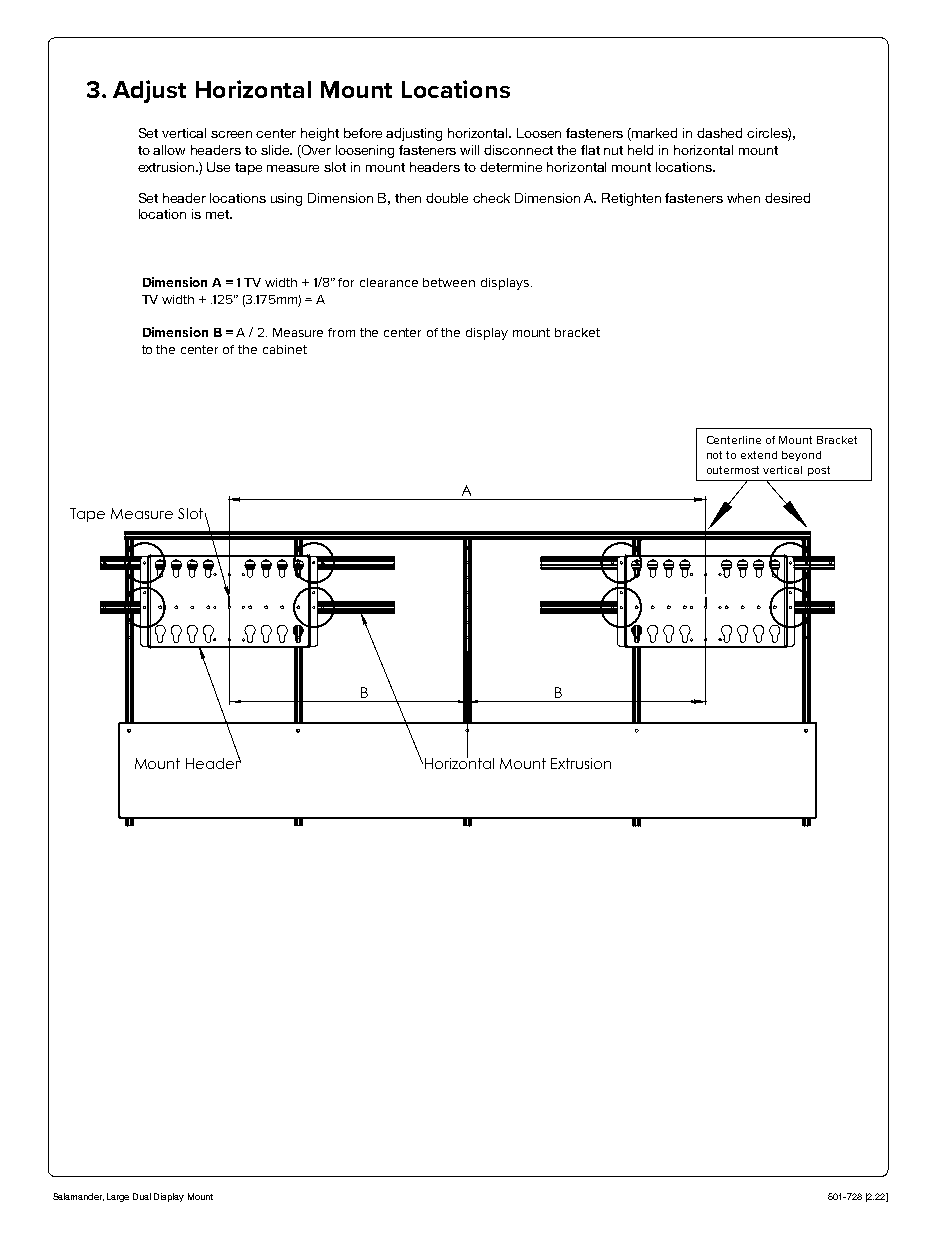  Describe the element at coordinates (142, 1196) in the screenshot. I see `Dual` at that location.
